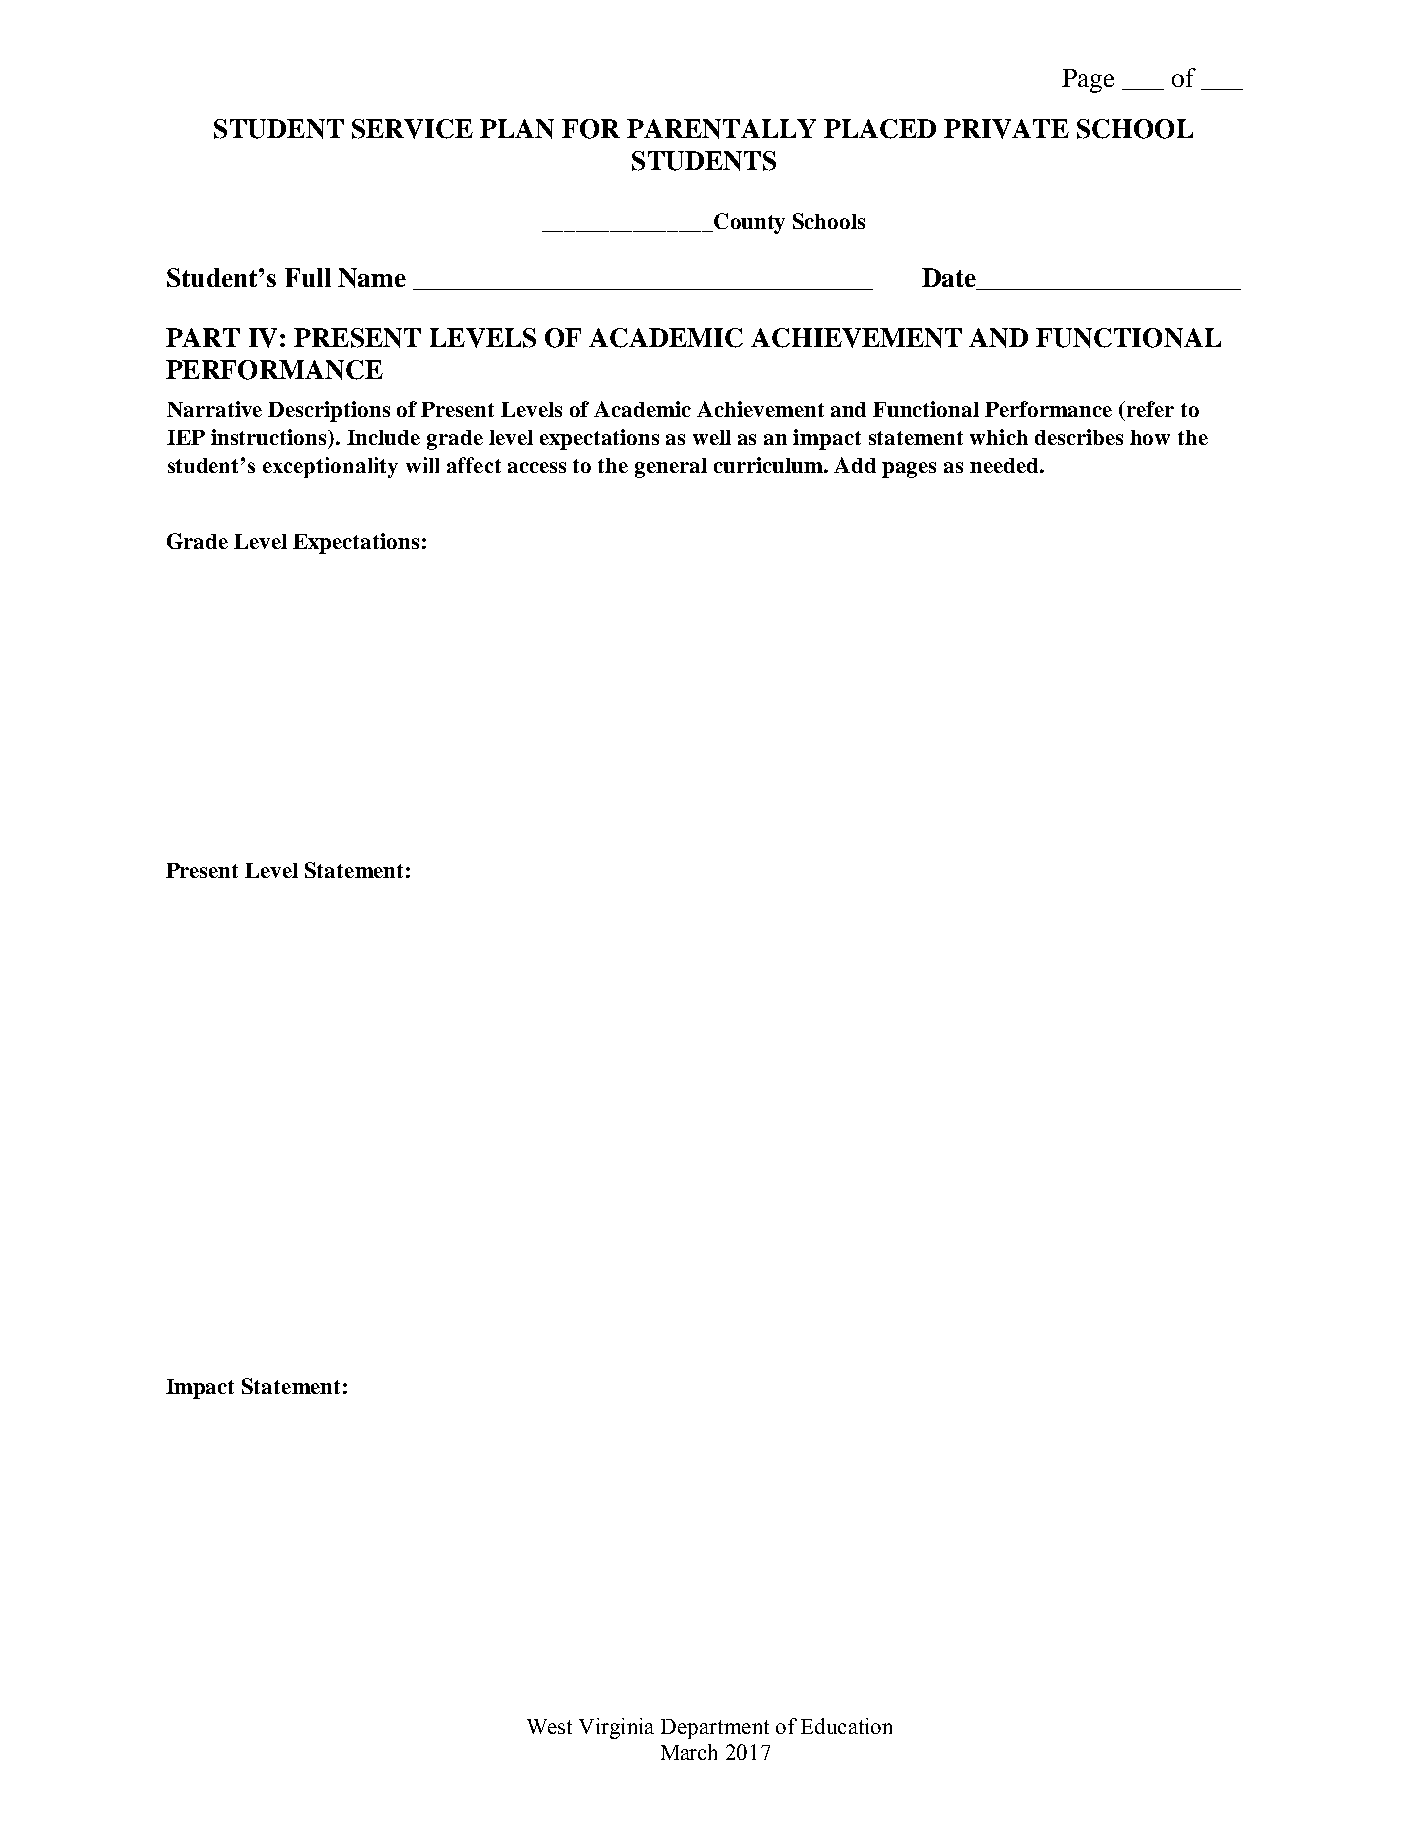 The height and width of the screenshot is (1822, 1408). I want to click on needed, so click(1005, 465).
